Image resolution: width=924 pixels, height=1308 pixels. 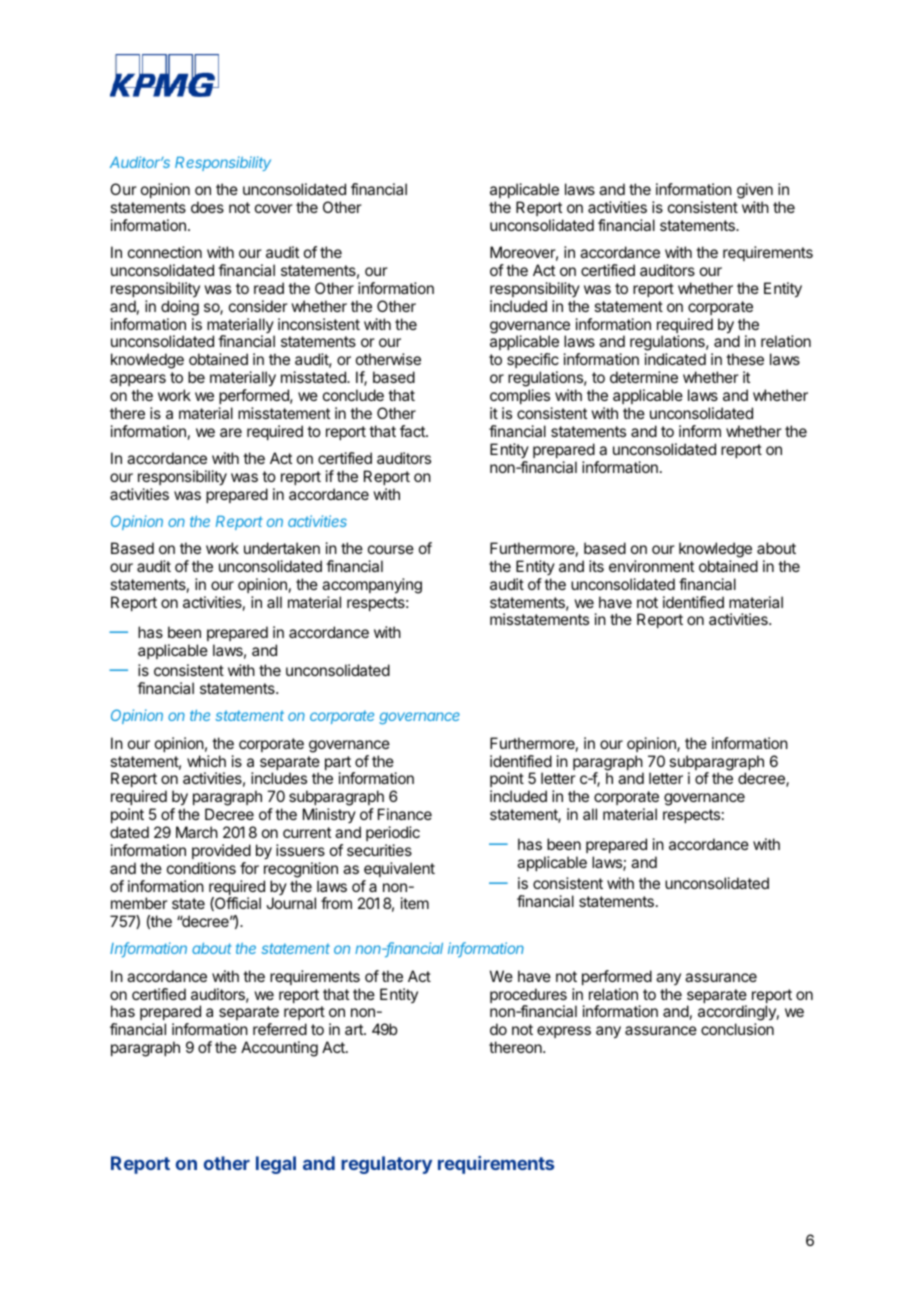 I want to click on fact, so click(x=413, y=431).
